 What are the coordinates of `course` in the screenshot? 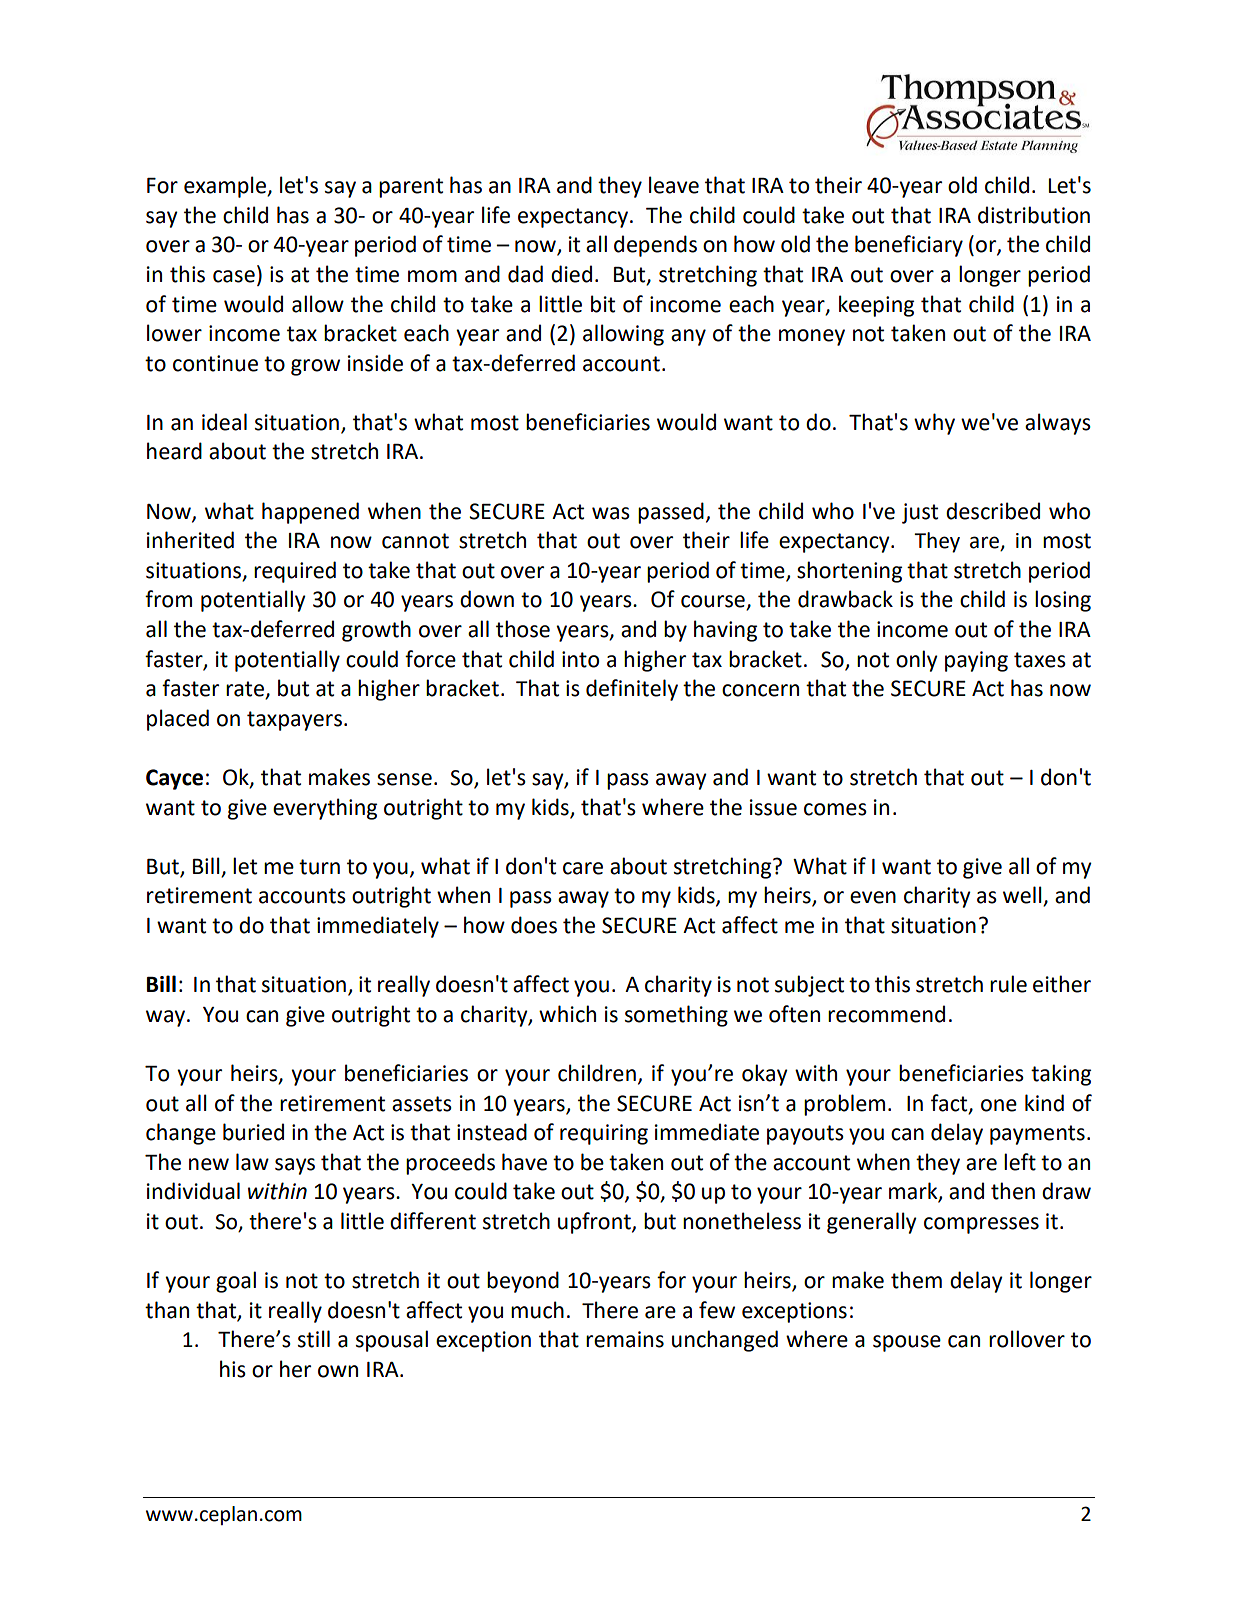 It's located at (714, 602).
